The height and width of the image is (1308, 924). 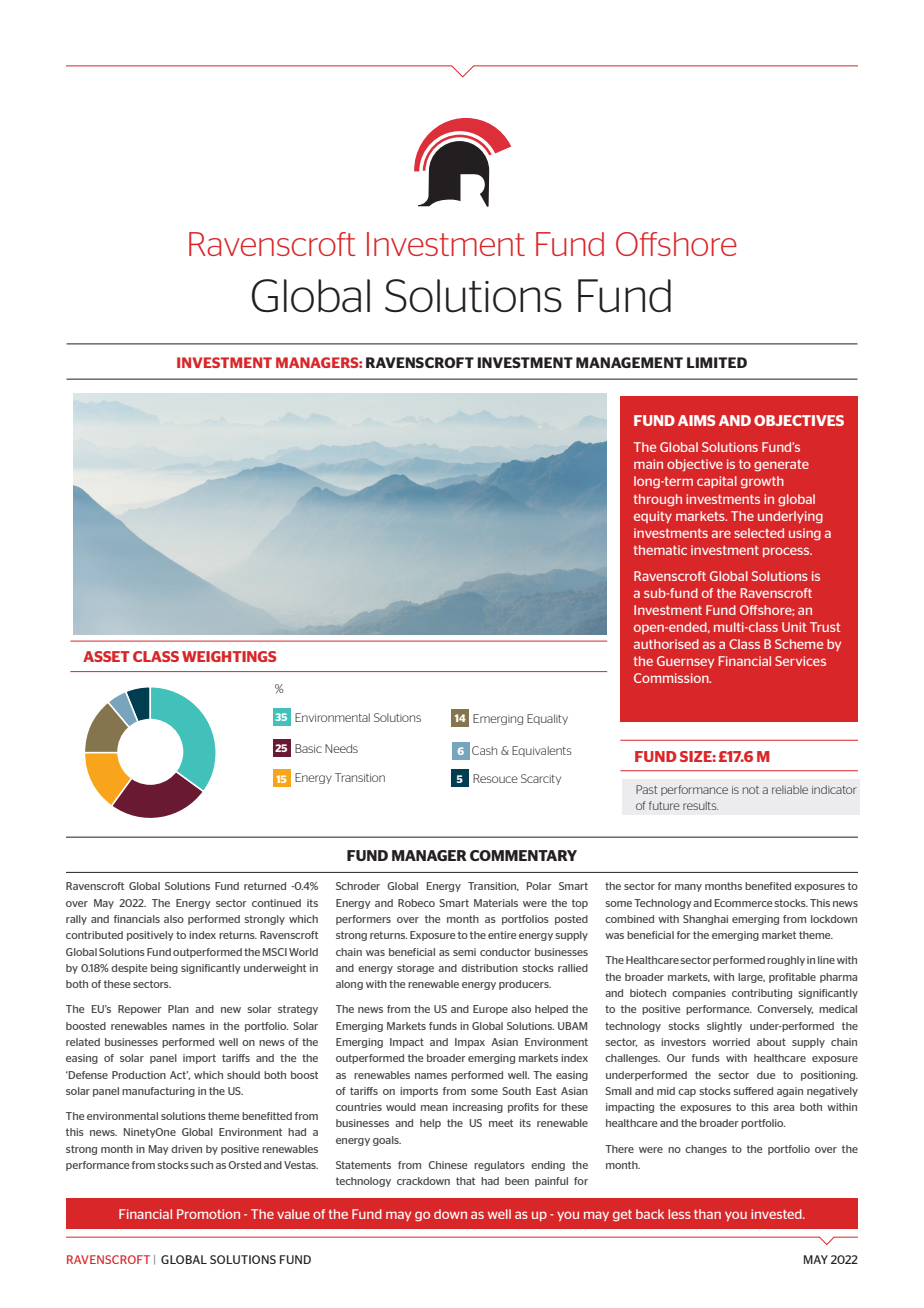 What do you see at coordinates (201, 1165) in the image?
I see `such` at bounding box center [201, 1165].
